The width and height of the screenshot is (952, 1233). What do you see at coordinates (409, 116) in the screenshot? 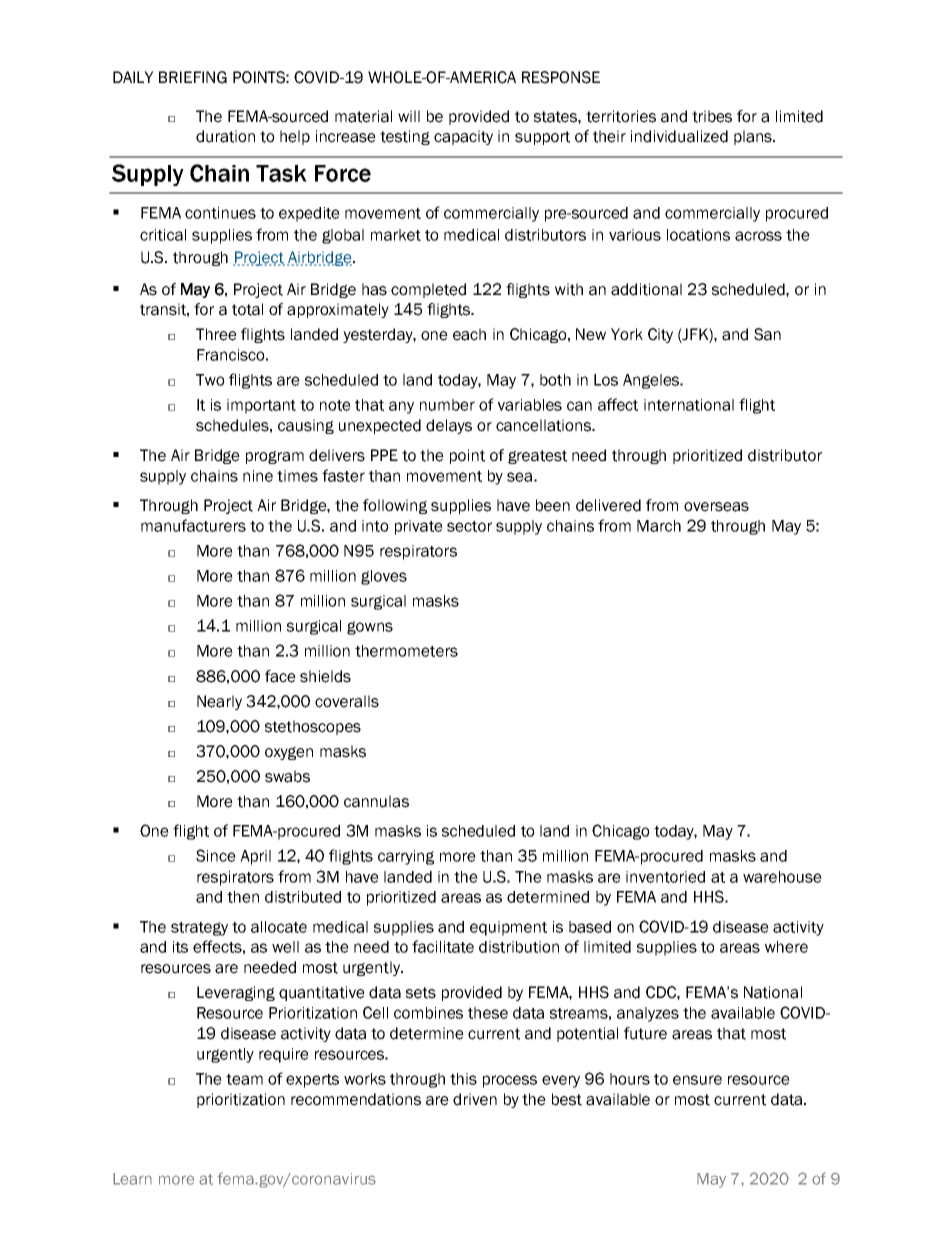
I see `will` at bounding box center [409, 116].
